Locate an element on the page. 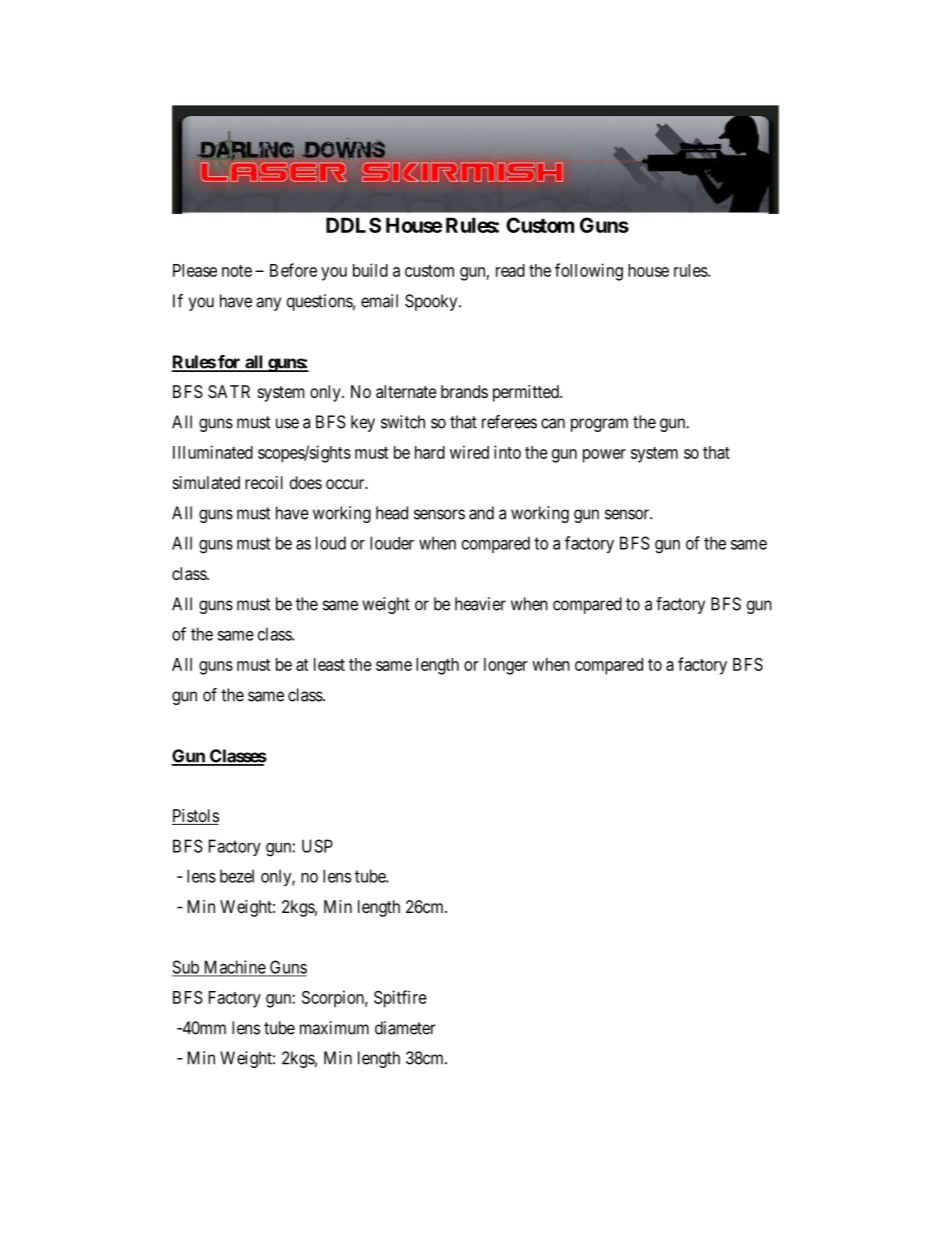 This document has height=1233, width=952. diameter is located at coordinates (405, 1028).
